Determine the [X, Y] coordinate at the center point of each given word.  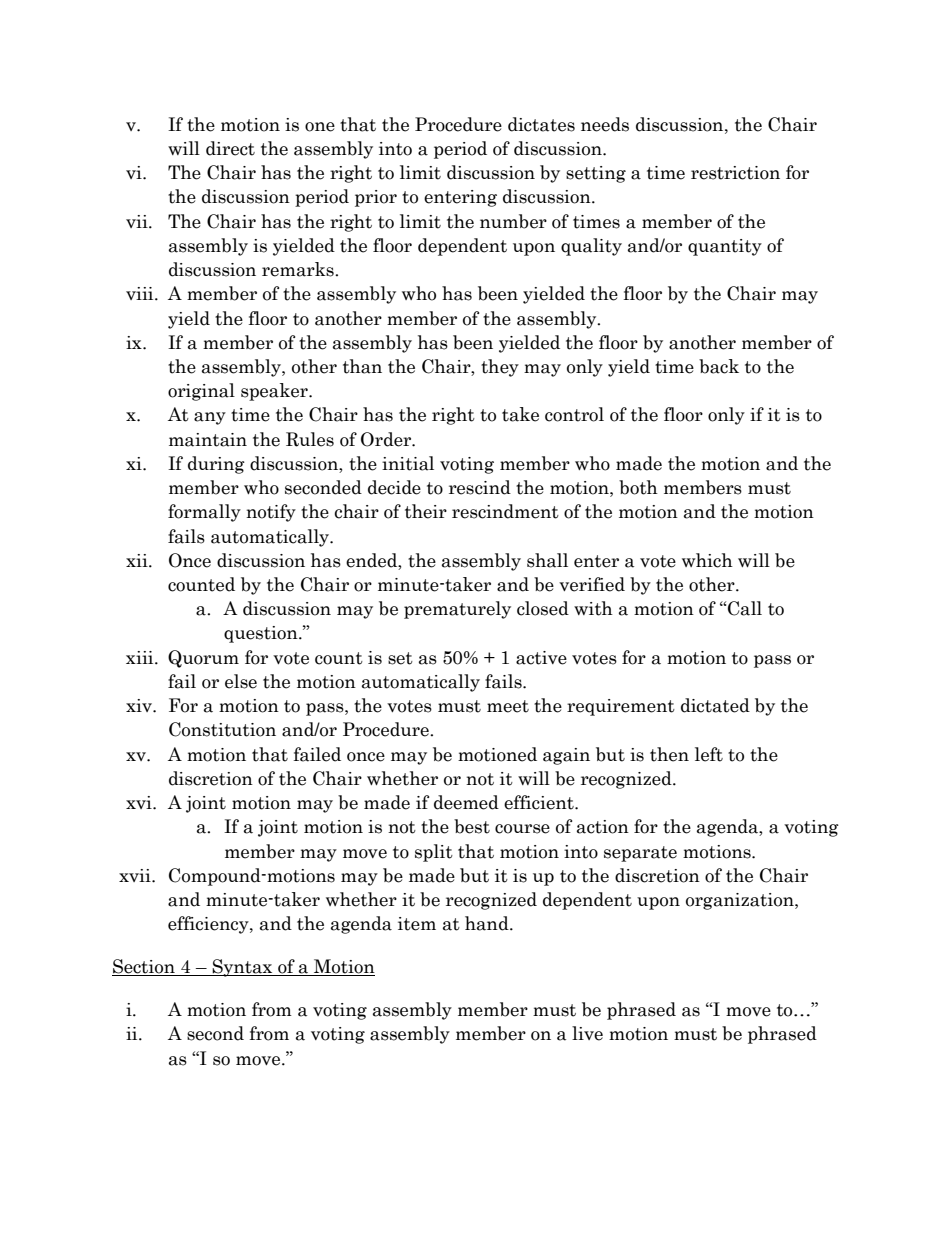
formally [204, 513]
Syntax [242, 968]
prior [376, 198]
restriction [735, 173]
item [417, 924]
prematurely [457, 610]
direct [230, 148]
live [587, 1033]
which [707, 560]
